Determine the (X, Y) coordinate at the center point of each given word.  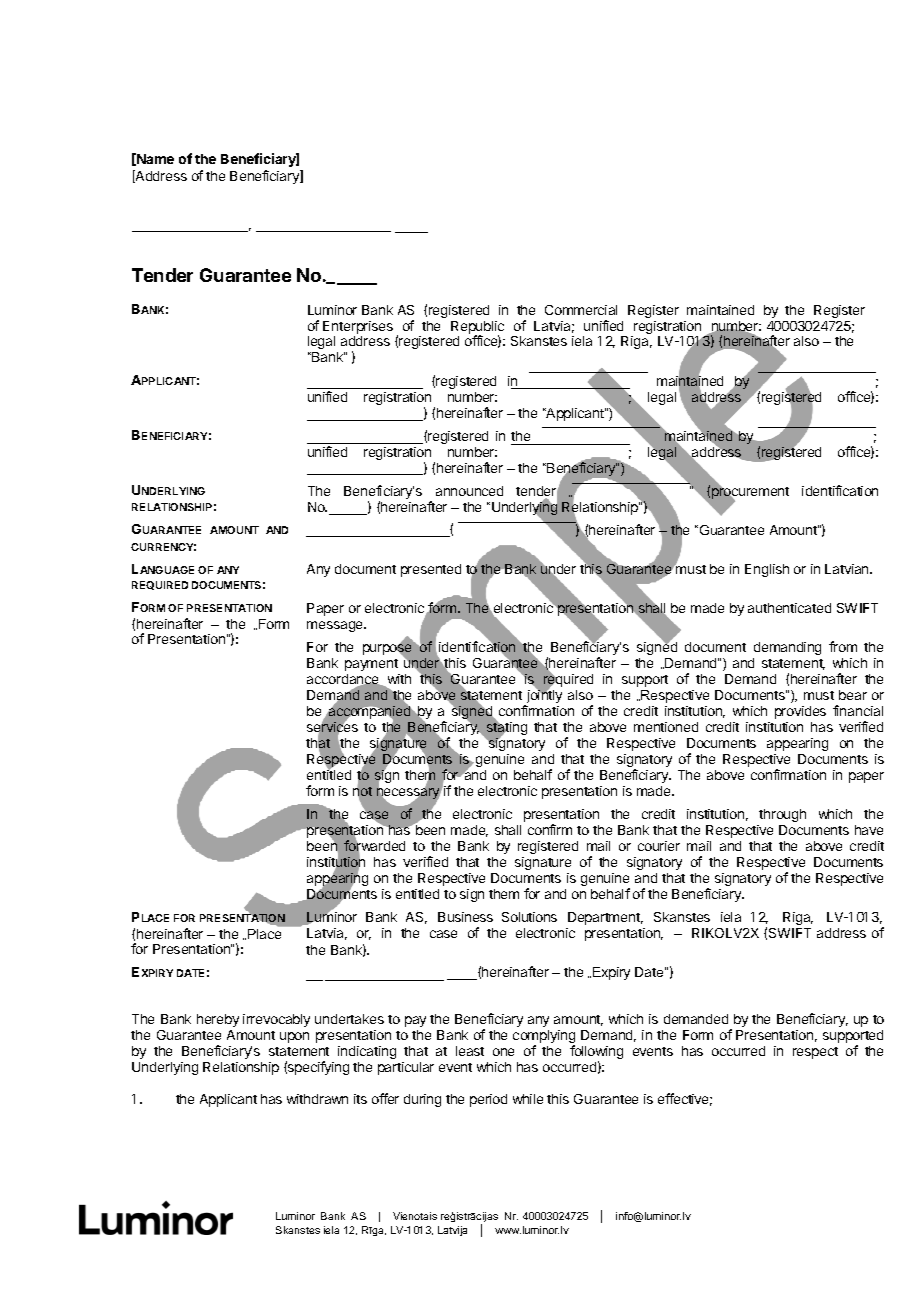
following (596, 1053)
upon (294, 1037)
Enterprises (358, 327)
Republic (477, 328)
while (528, 1099)
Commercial (581, 310)
